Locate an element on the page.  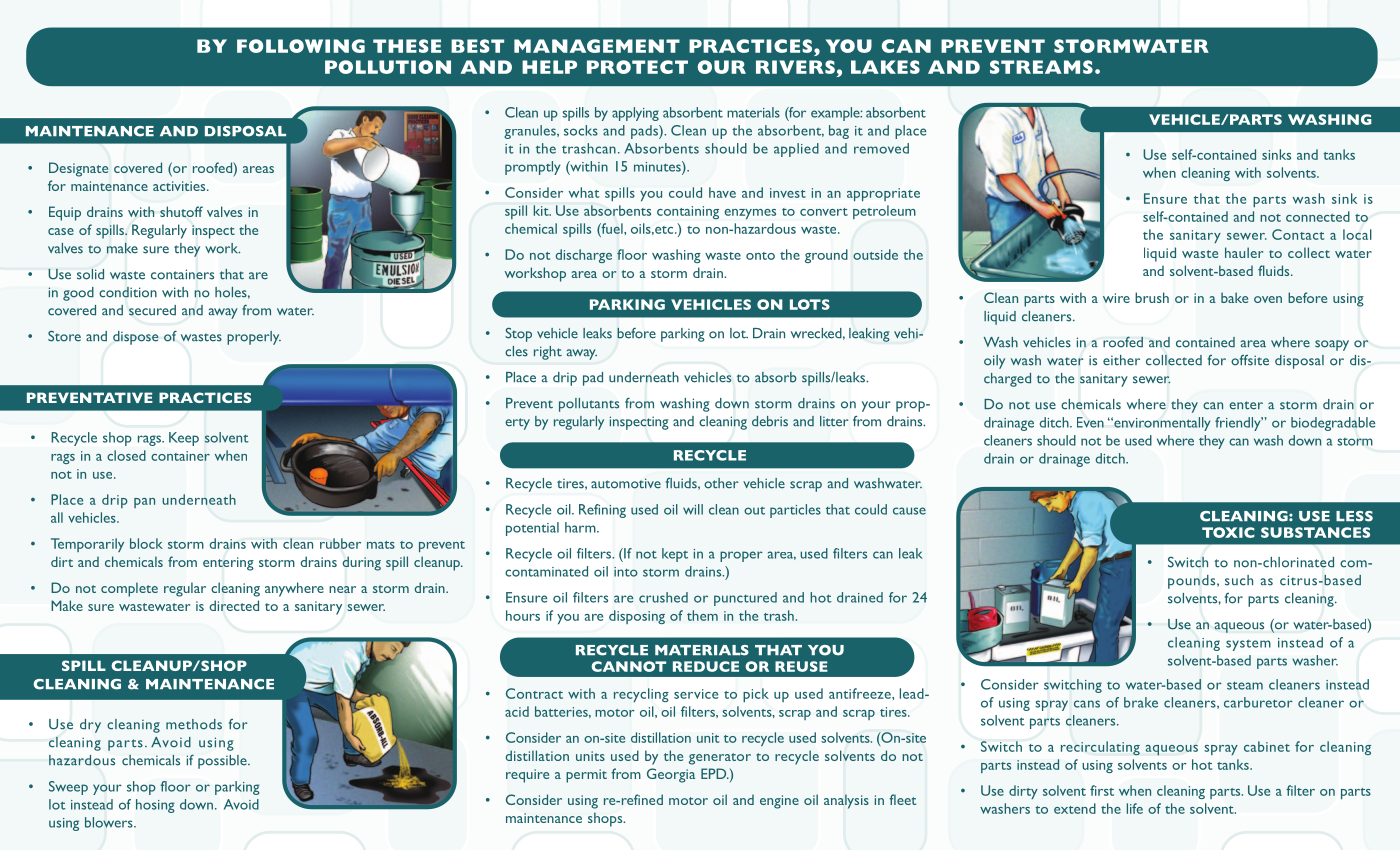
hosing is located at coordinates (155, 806).
